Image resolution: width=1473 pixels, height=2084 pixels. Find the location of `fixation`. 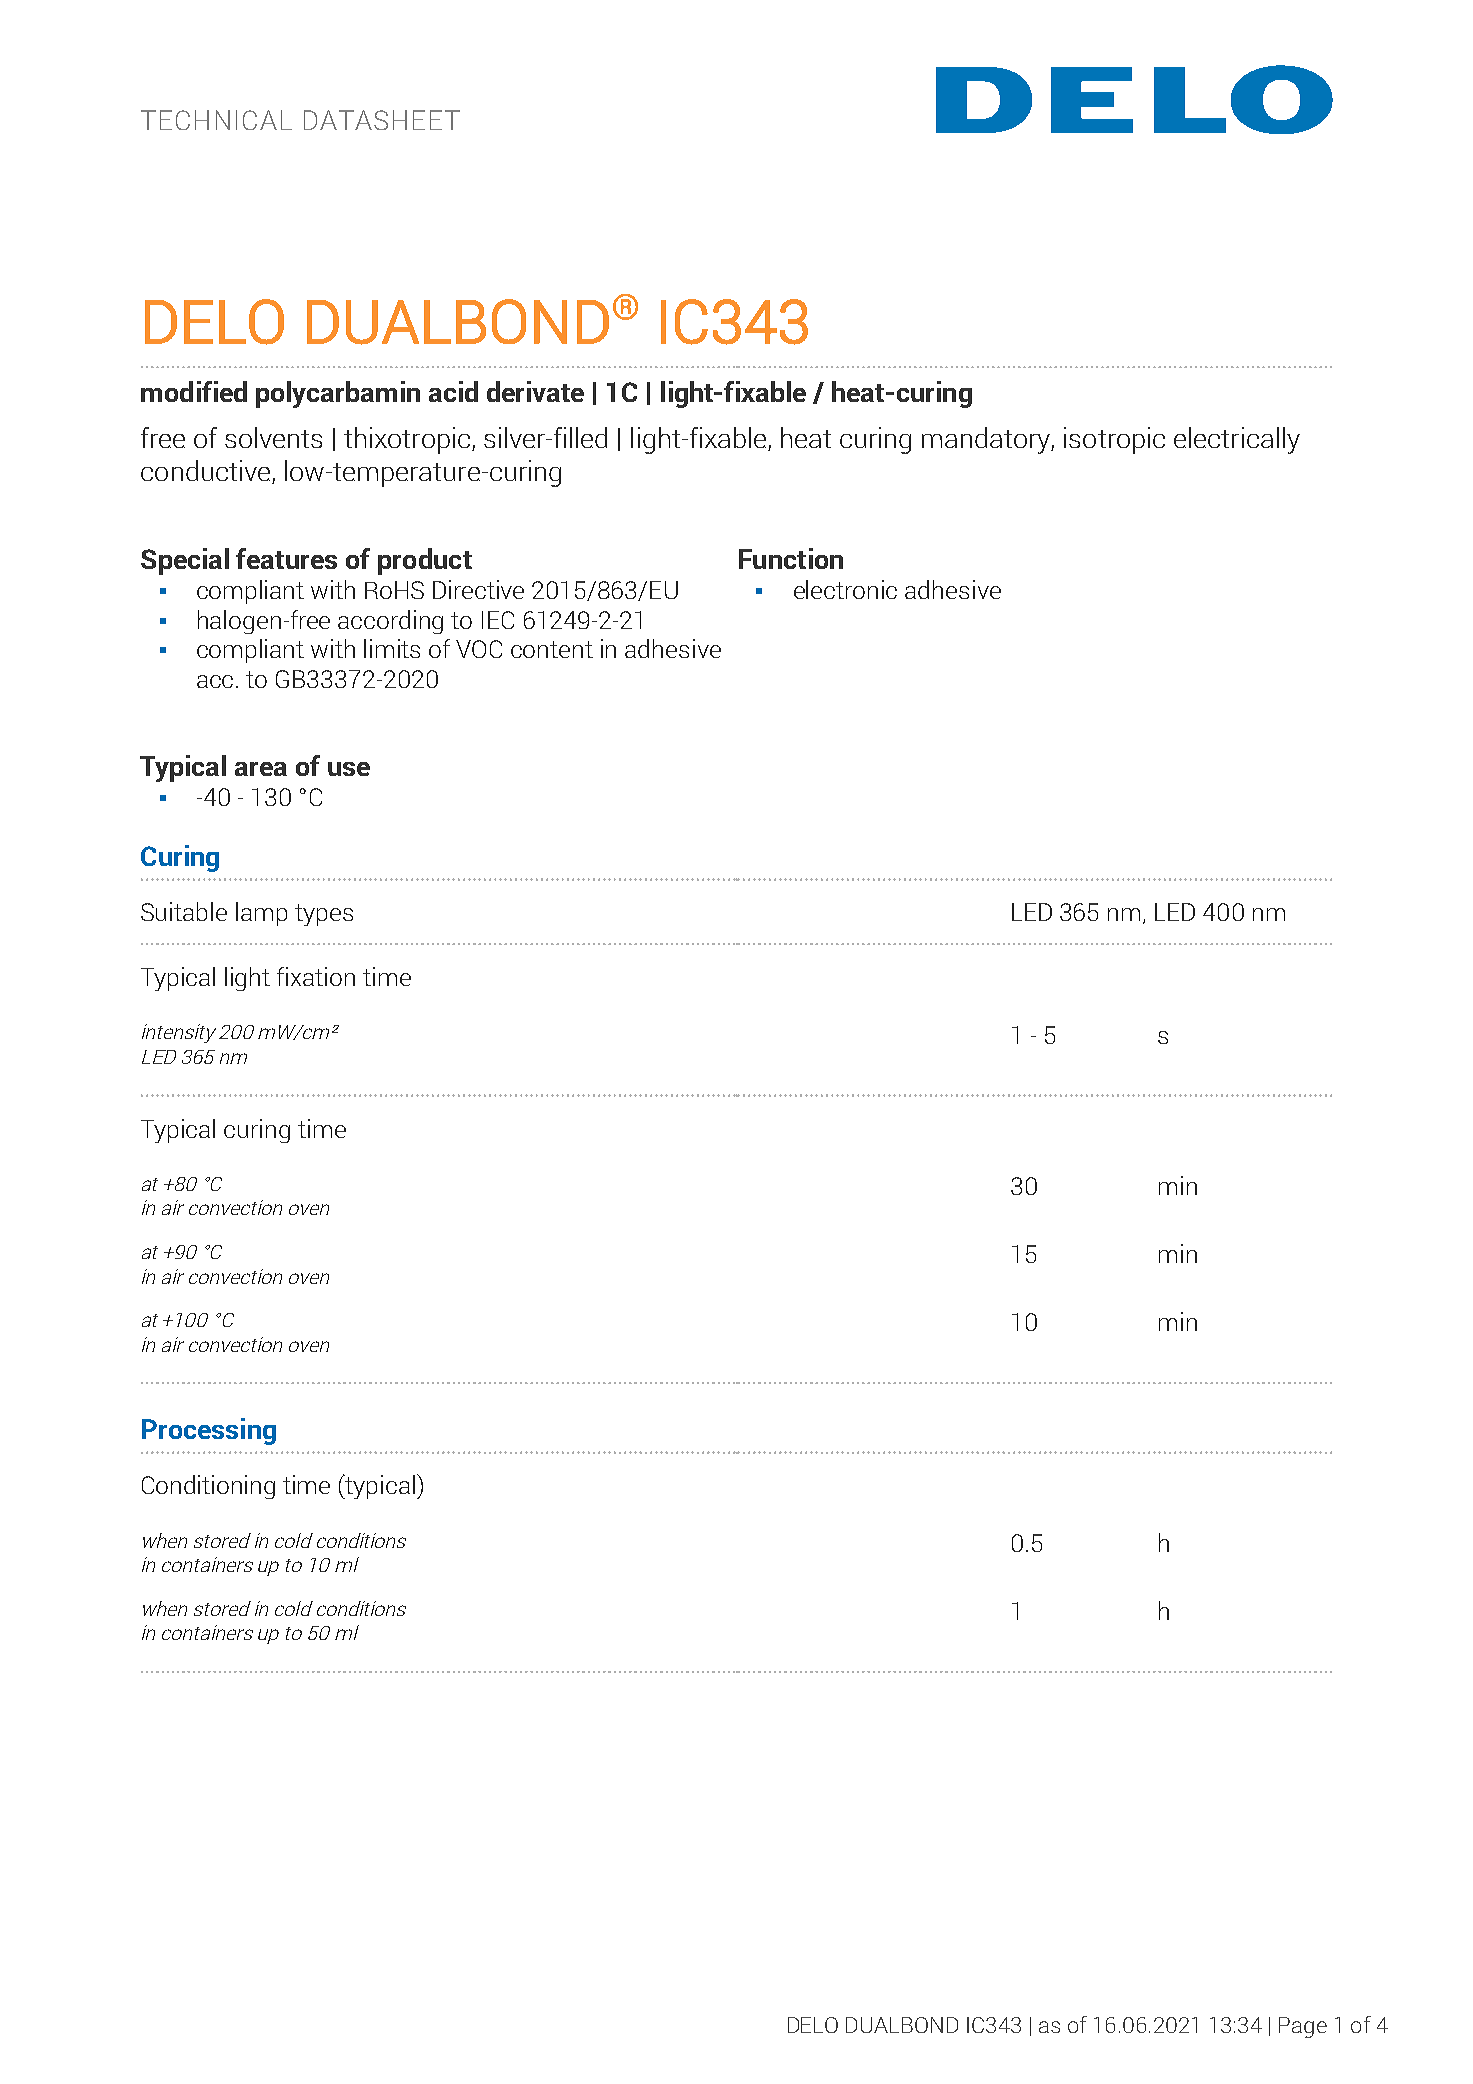

fixation is located at coordinates (316, 976).
